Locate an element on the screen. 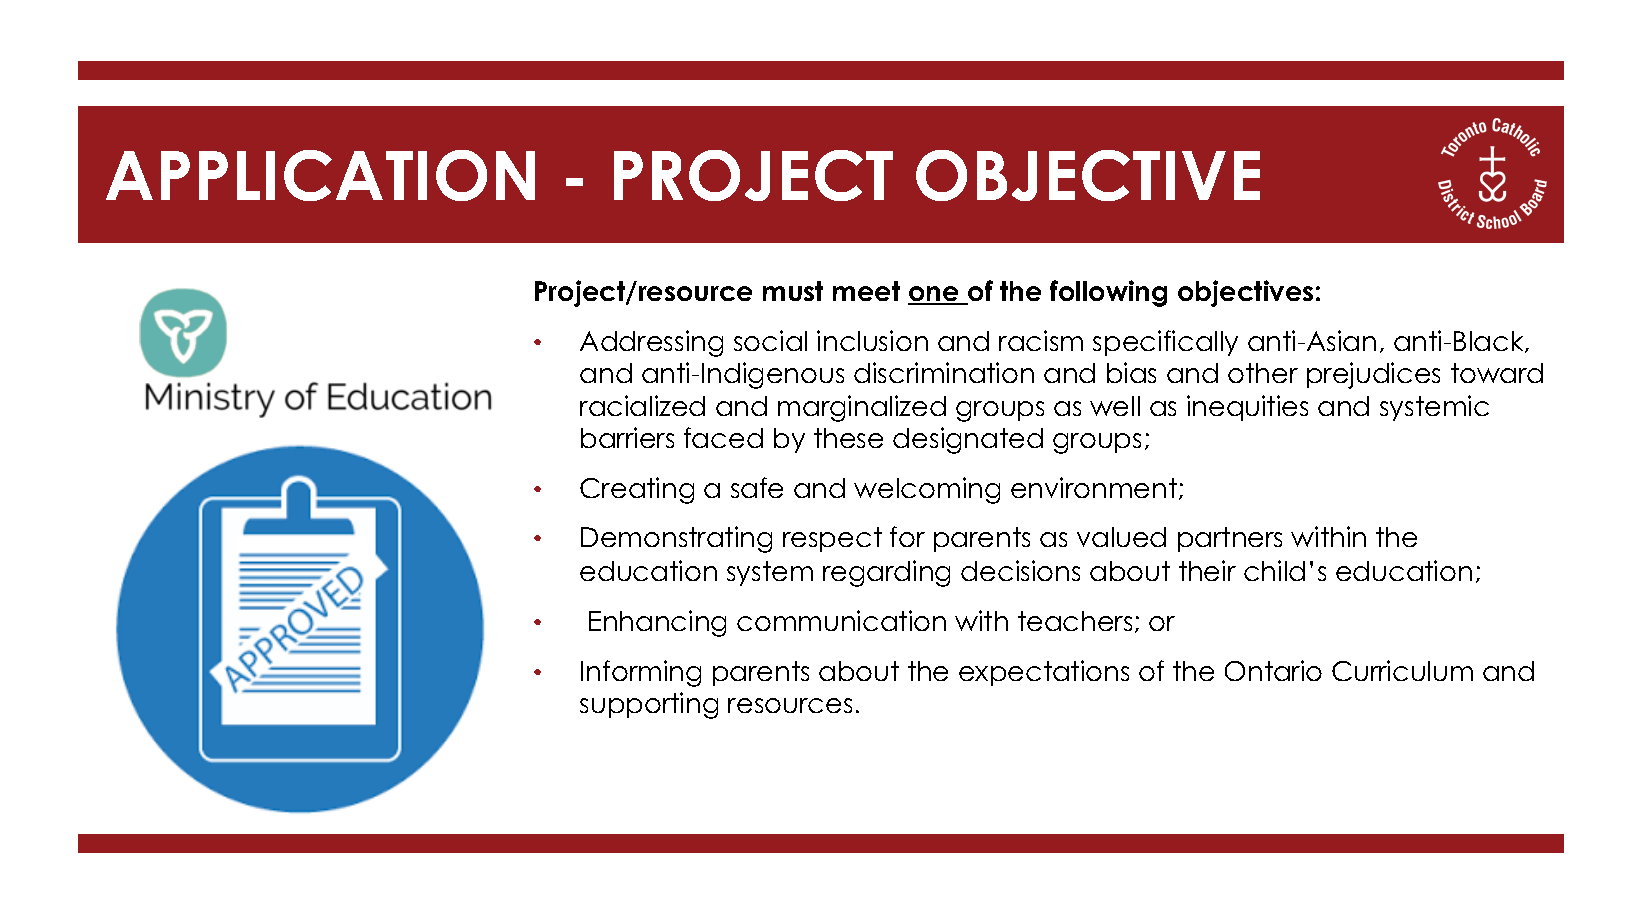 The image size is (1642, 924). discrimination is located at coordinates (944, 372).
